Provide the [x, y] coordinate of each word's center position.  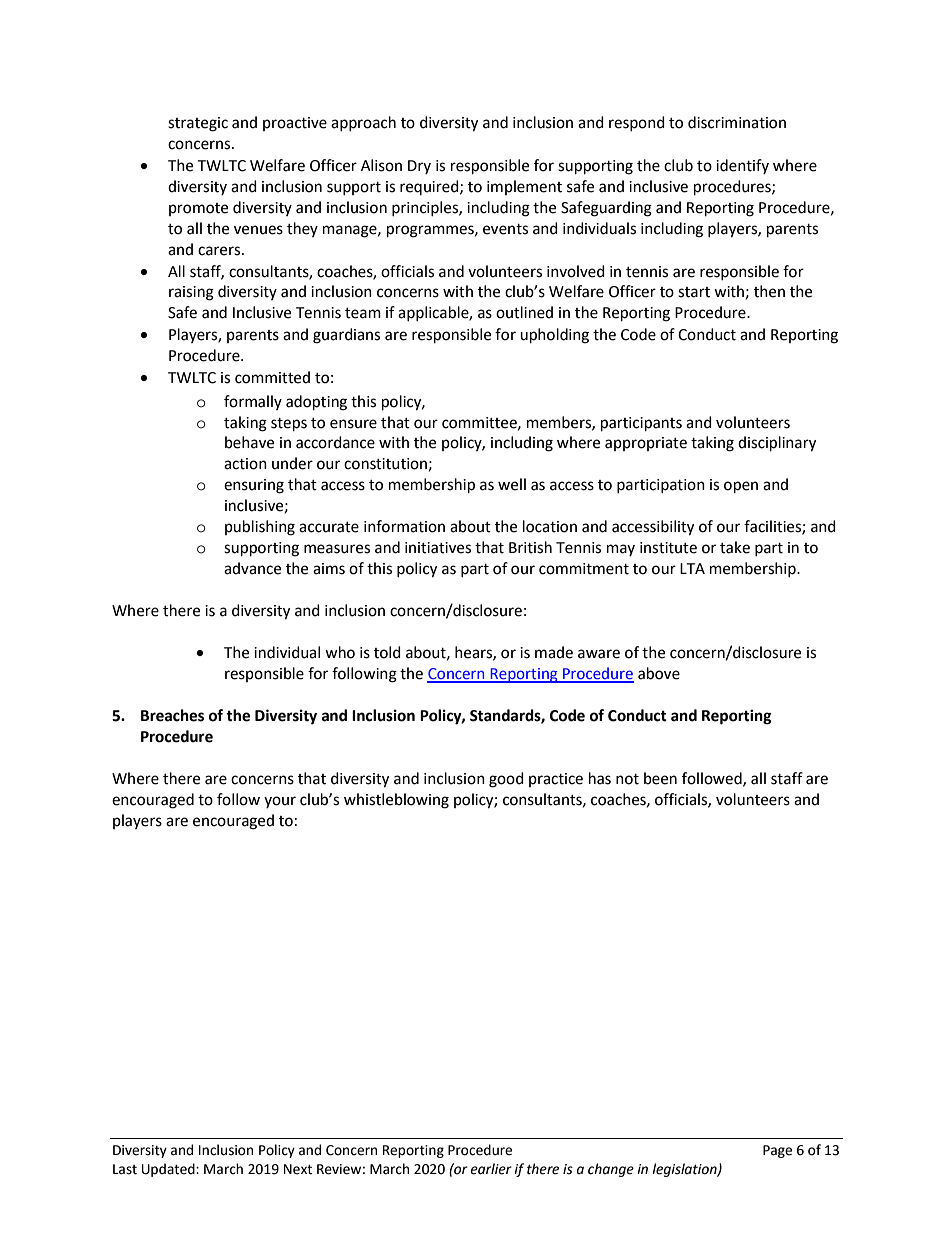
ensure [353, 424]
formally [253, 402]
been [660, 778]
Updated [169, 1170]
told [387, 652]
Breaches [172, 715]
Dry [419, 167]
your [280, 802]
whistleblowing [396, 801]
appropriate [646, 444]
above [659, 673]
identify [742, 166]
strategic [198, 124]
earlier [491, 1169]
